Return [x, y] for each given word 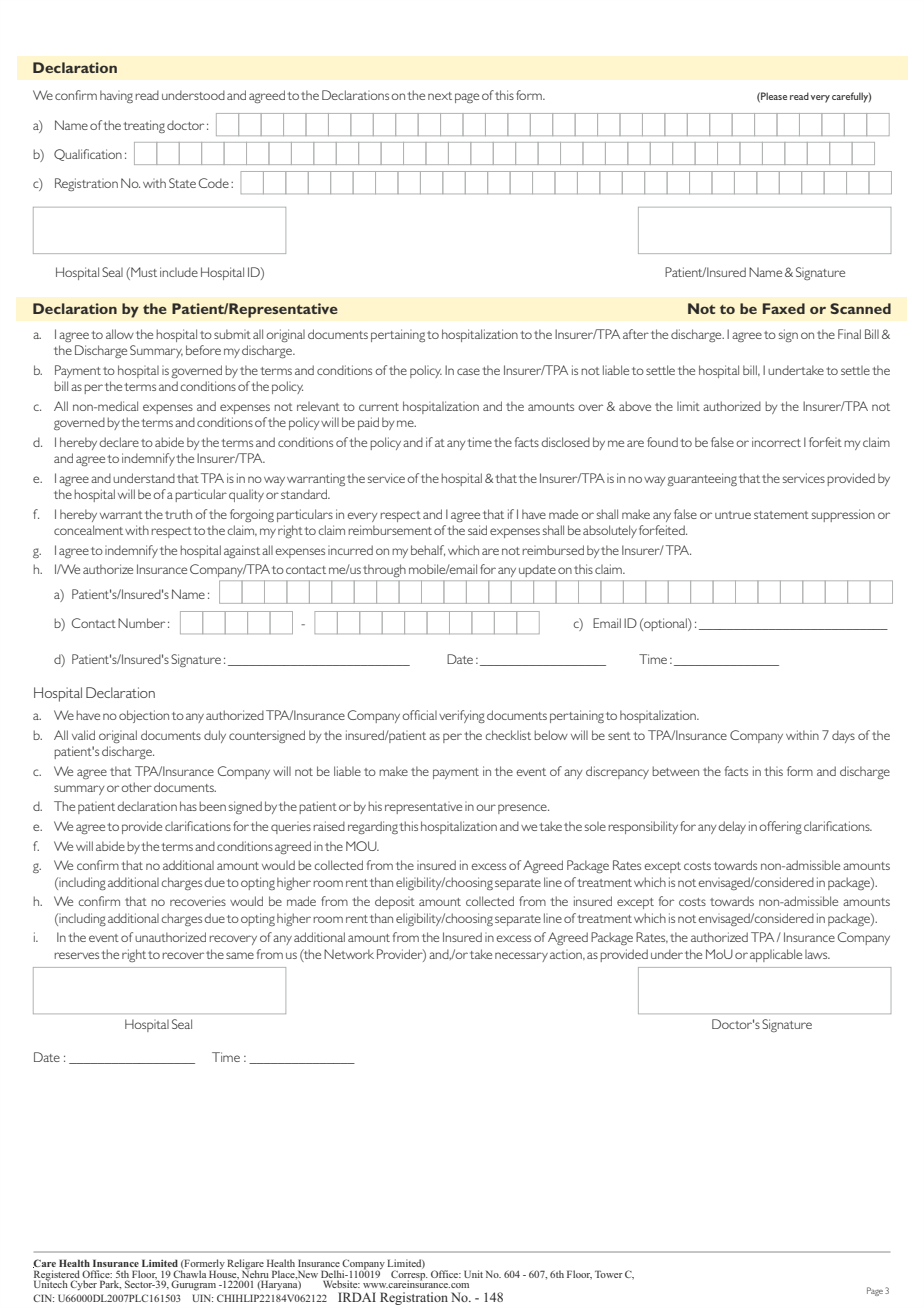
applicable [776, 955]
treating [144, 126]
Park [110, 1284]
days [843, 736]
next [440, 96]
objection [144, 716]
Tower [609, 1274]
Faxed [784, 308]
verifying [462, 716]
